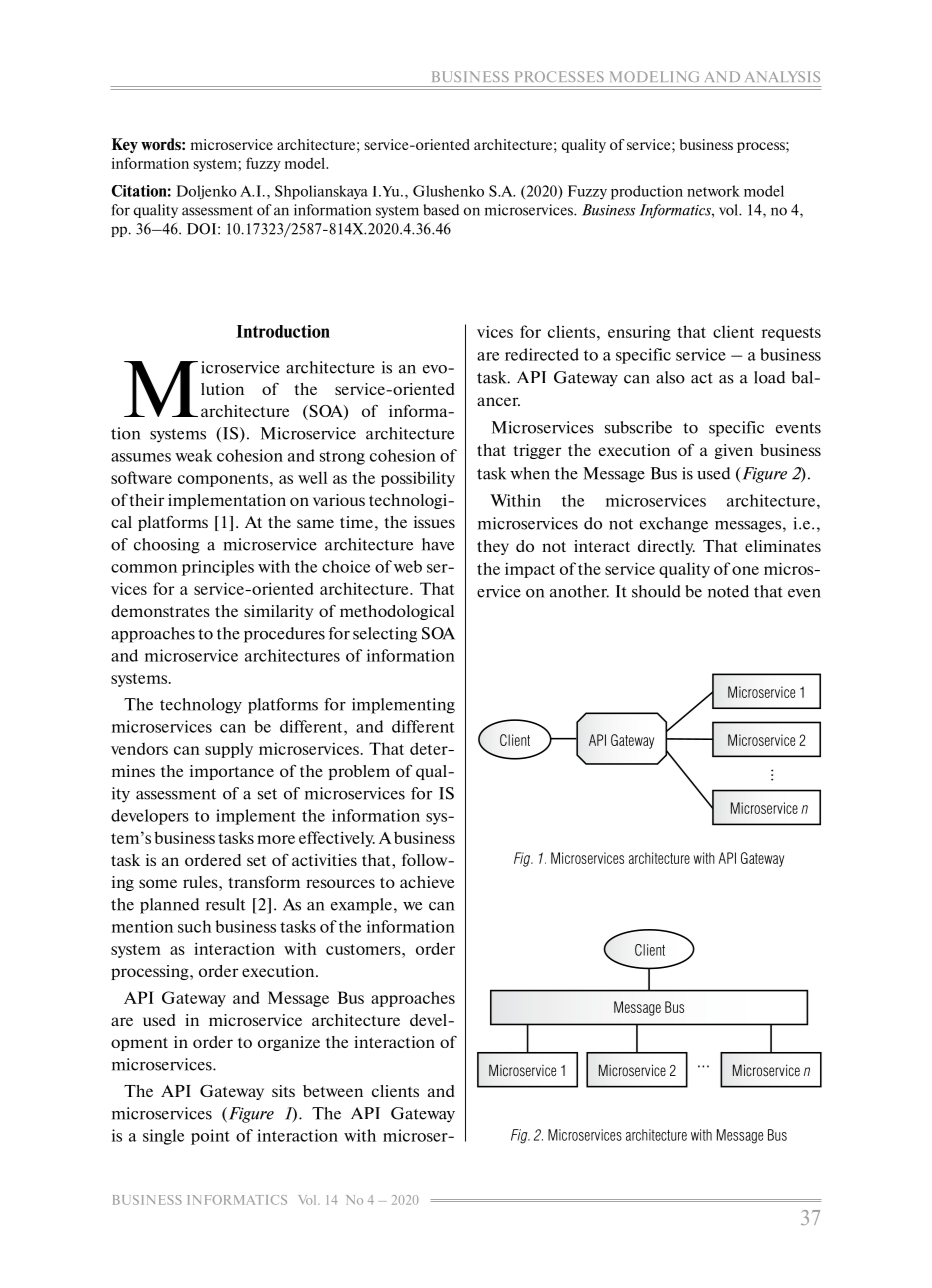 The image size is (932, 1288). I want to click on between, so click(333, 1091).
